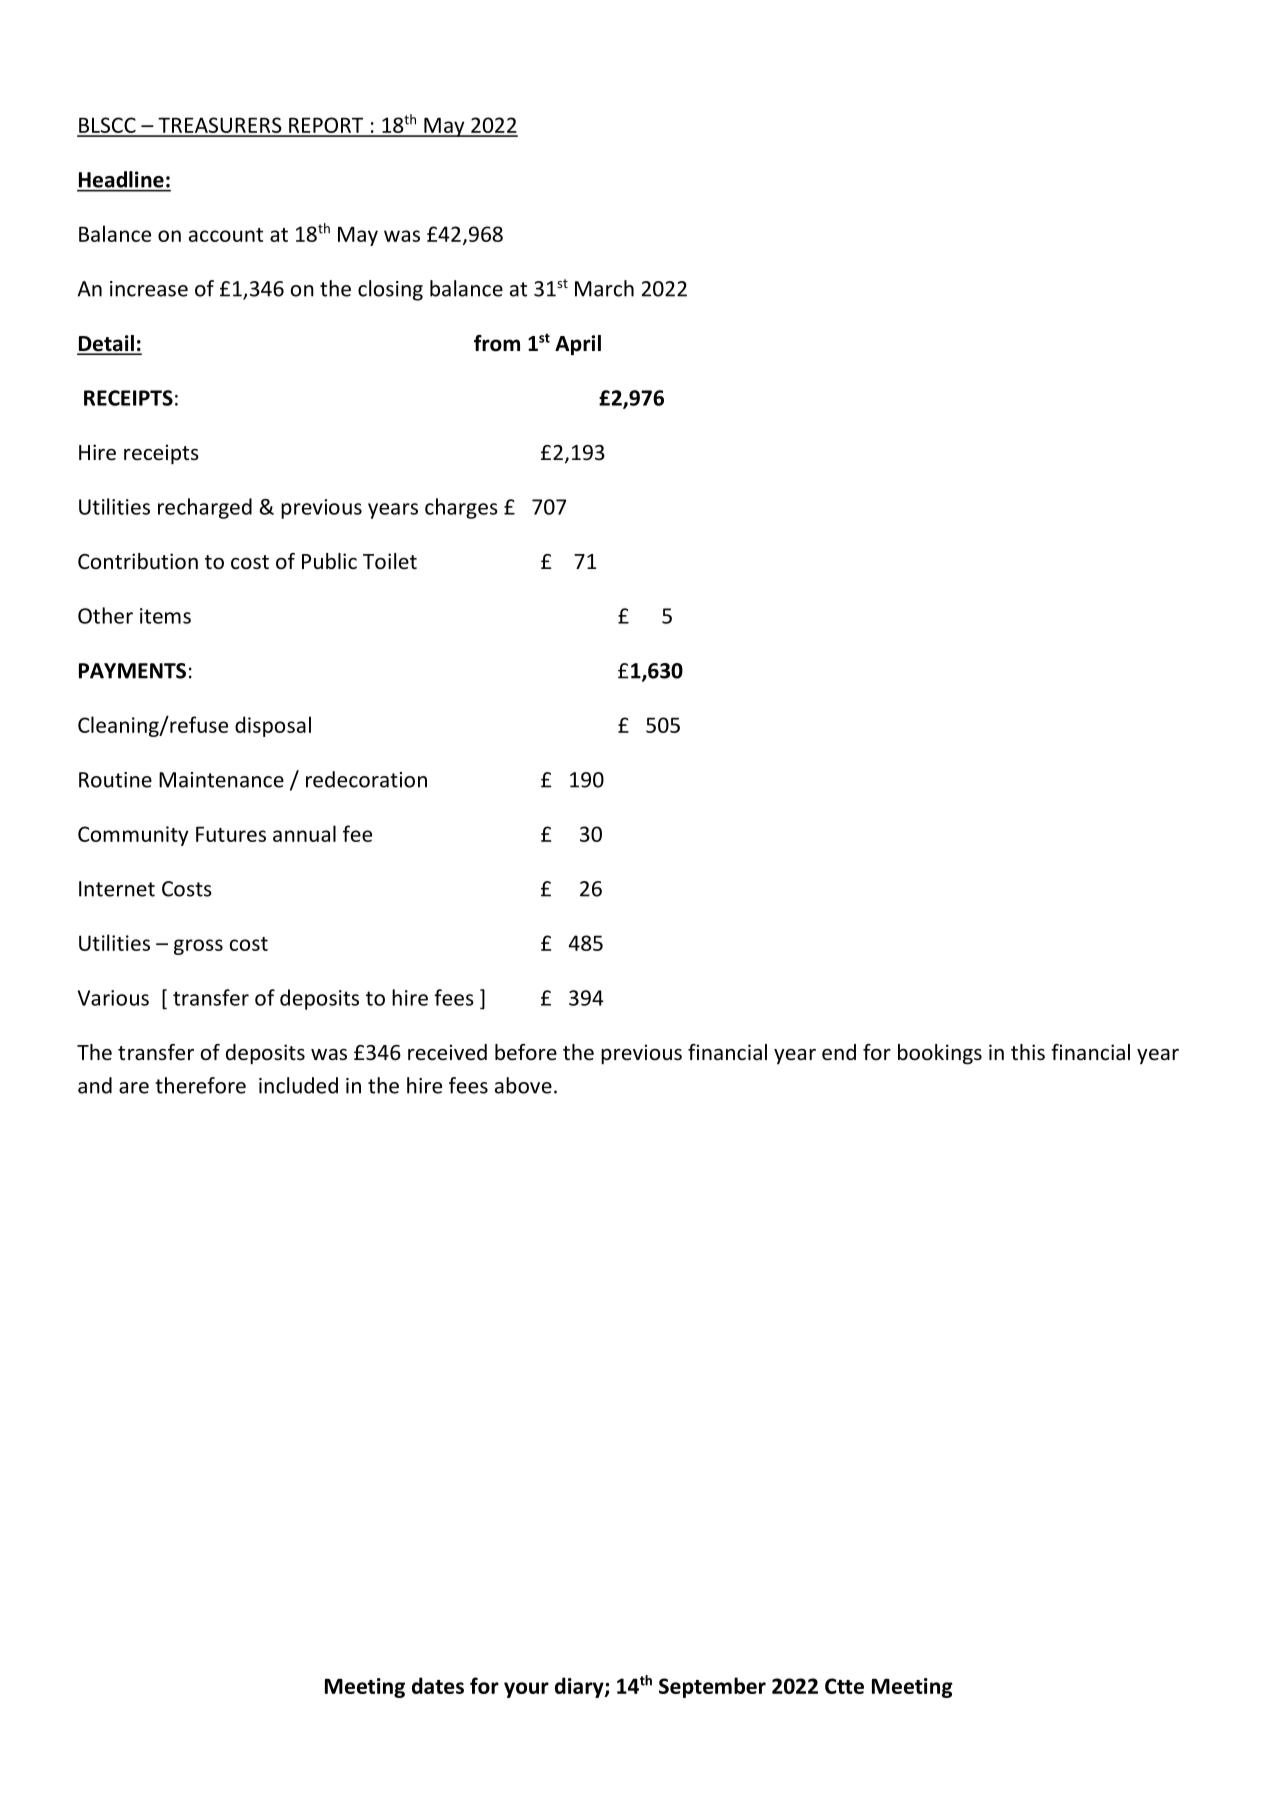 This document has width=1276, height=1805. Describe the element at coordinates (712, 1687) in the document. I see `September` at that location.
